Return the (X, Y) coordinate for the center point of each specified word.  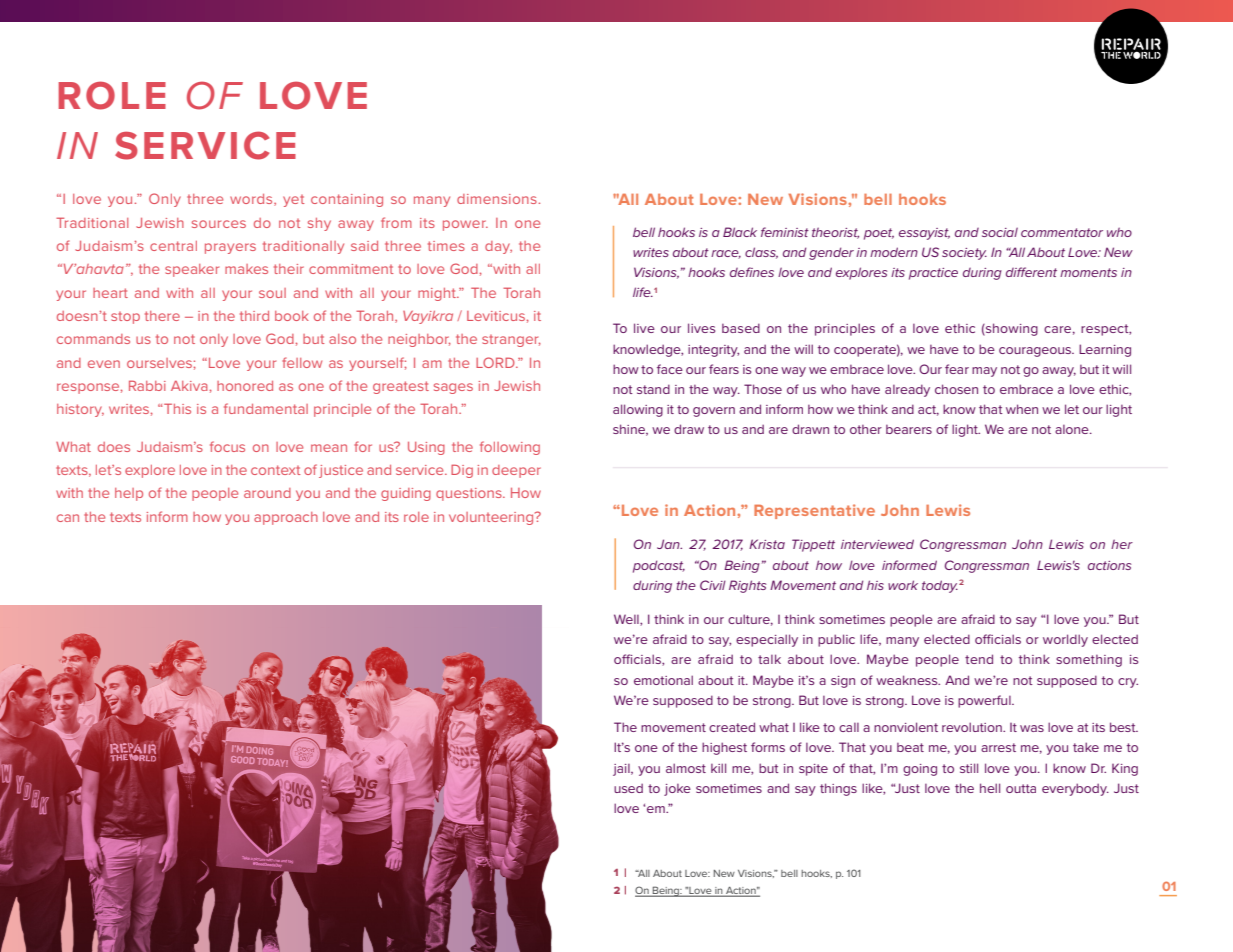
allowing (638, 410)
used (628, 788)
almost (686, 768)
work (903, 585)
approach (286, 518)
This (177, 408)
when (1022, 409)
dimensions (497, 199)
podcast (659, 566)
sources (219, 224)
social (1000, 232)
